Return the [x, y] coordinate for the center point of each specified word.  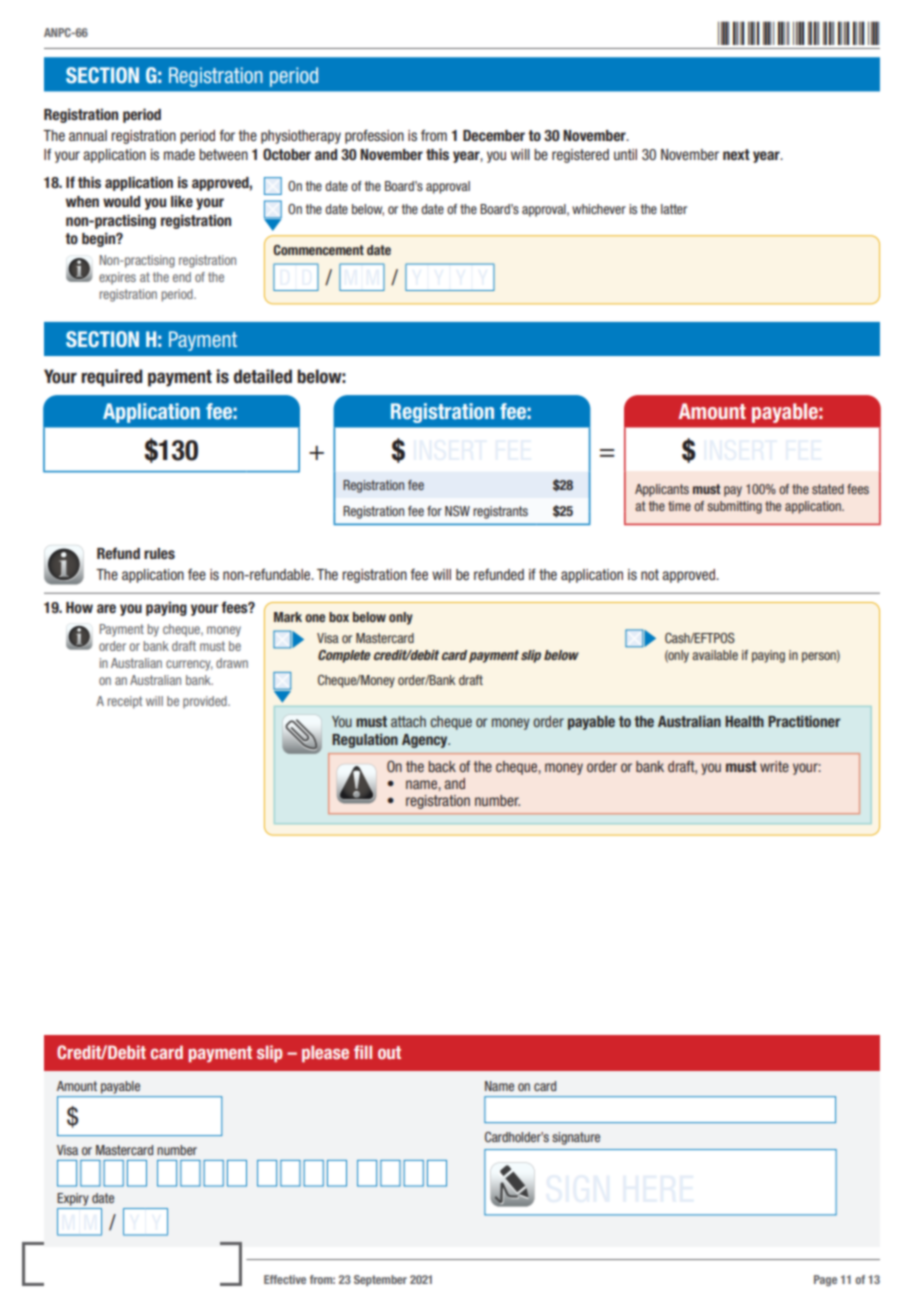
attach [408, 721]
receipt [125, 702]
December [494, 136]
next [736, 154]
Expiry [73, 1199]
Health [744, 721]
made [179, 154]
